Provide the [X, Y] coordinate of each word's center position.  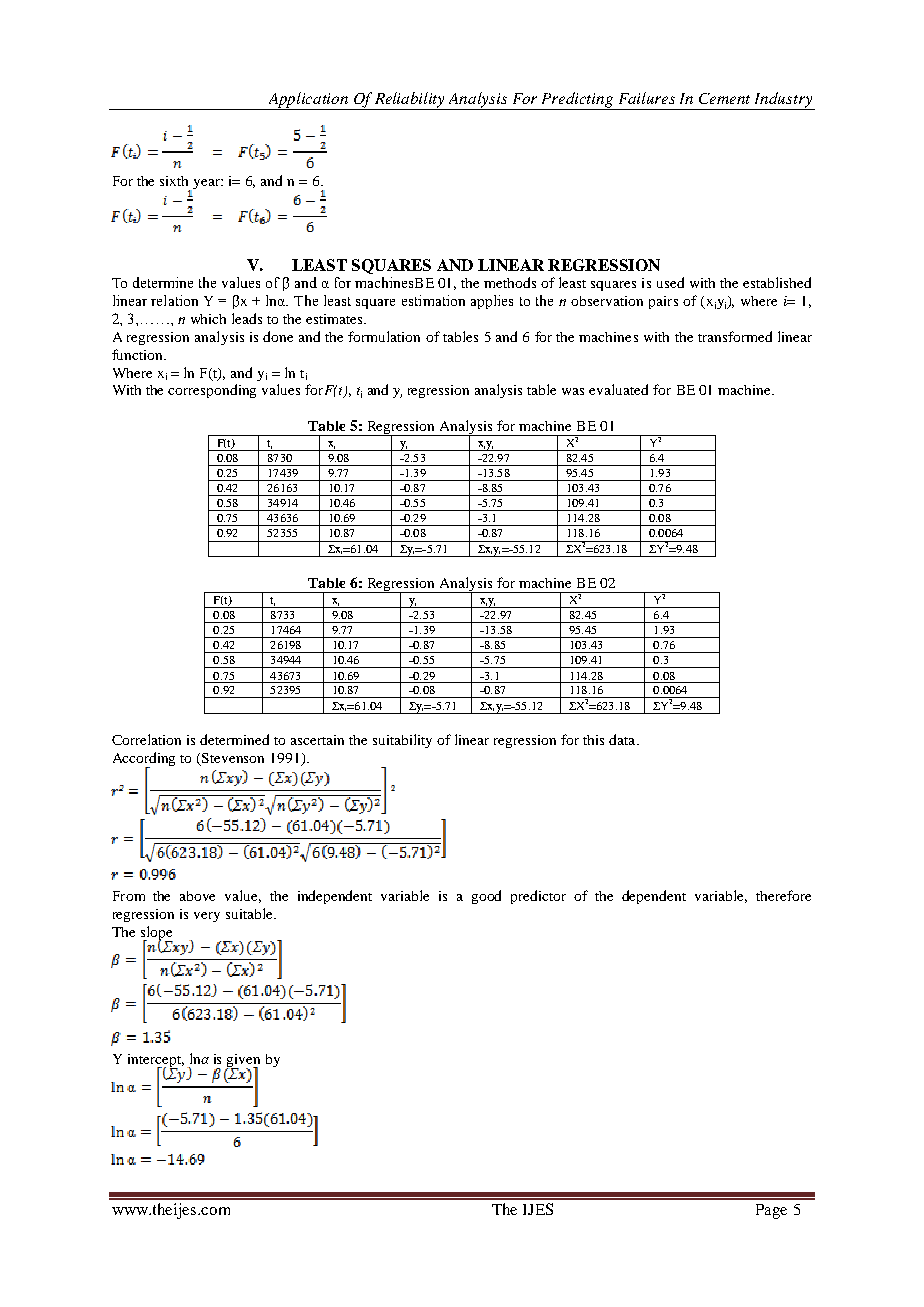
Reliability [410, 101]
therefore [783, 895]
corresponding [212, 391]
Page [771, 1211]
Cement [724, 98]
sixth [174, 181]
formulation [384, 336]
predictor [538, 897]
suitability [402, 741]
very [207, 917]
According [144, 760]
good [486, 897]
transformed [735, 336]
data [623, 739]
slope [157, 934]
